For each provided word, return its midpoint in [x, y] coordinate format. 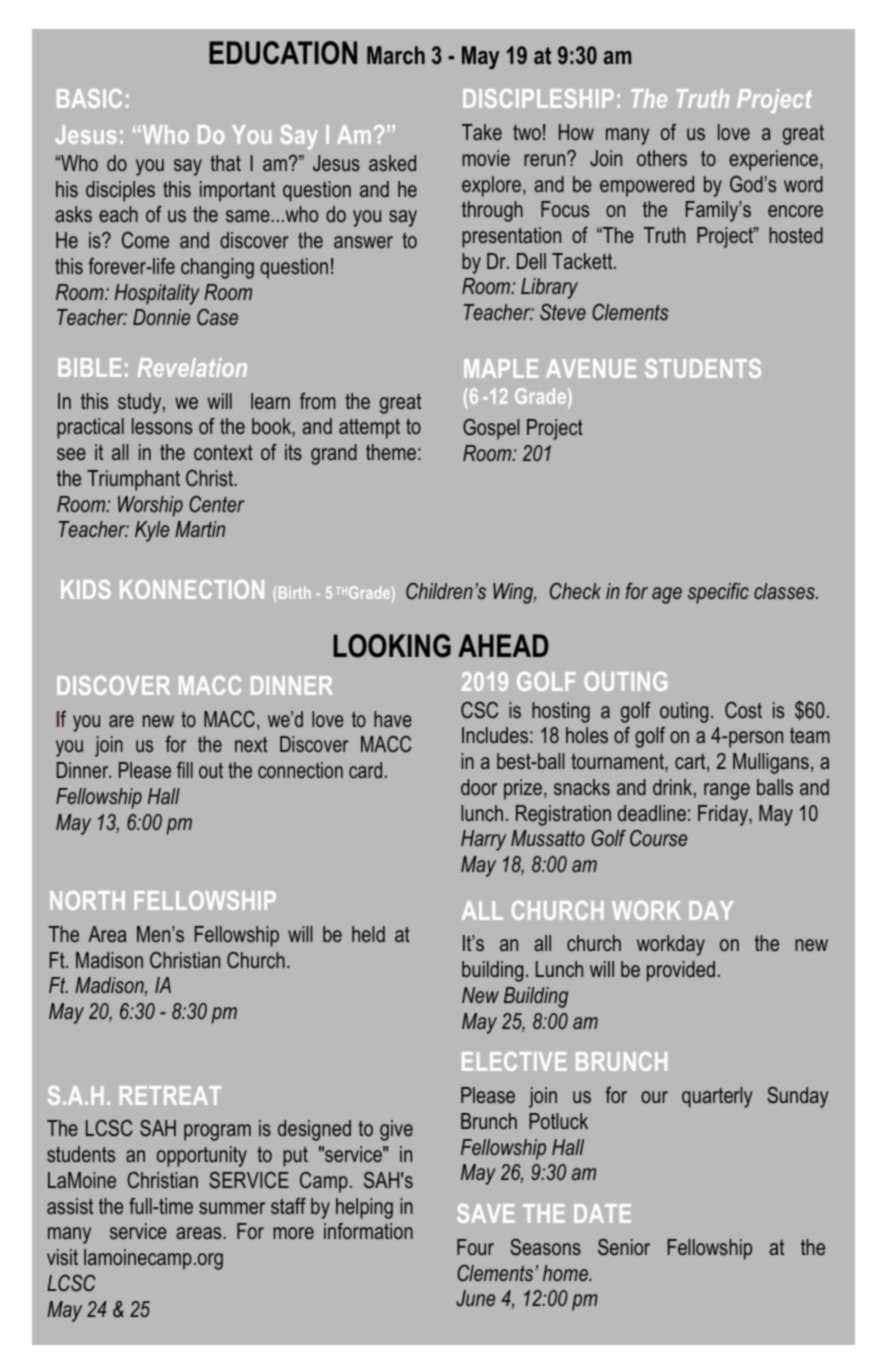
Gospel [491, 429]
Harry [483, 840]
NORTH [87, 900]
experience [773, 160]
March [396, 55]
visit [62, 1257]
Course [658, 838]
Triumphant [133, 480]
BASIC [89, 98]
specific [718, 593]
